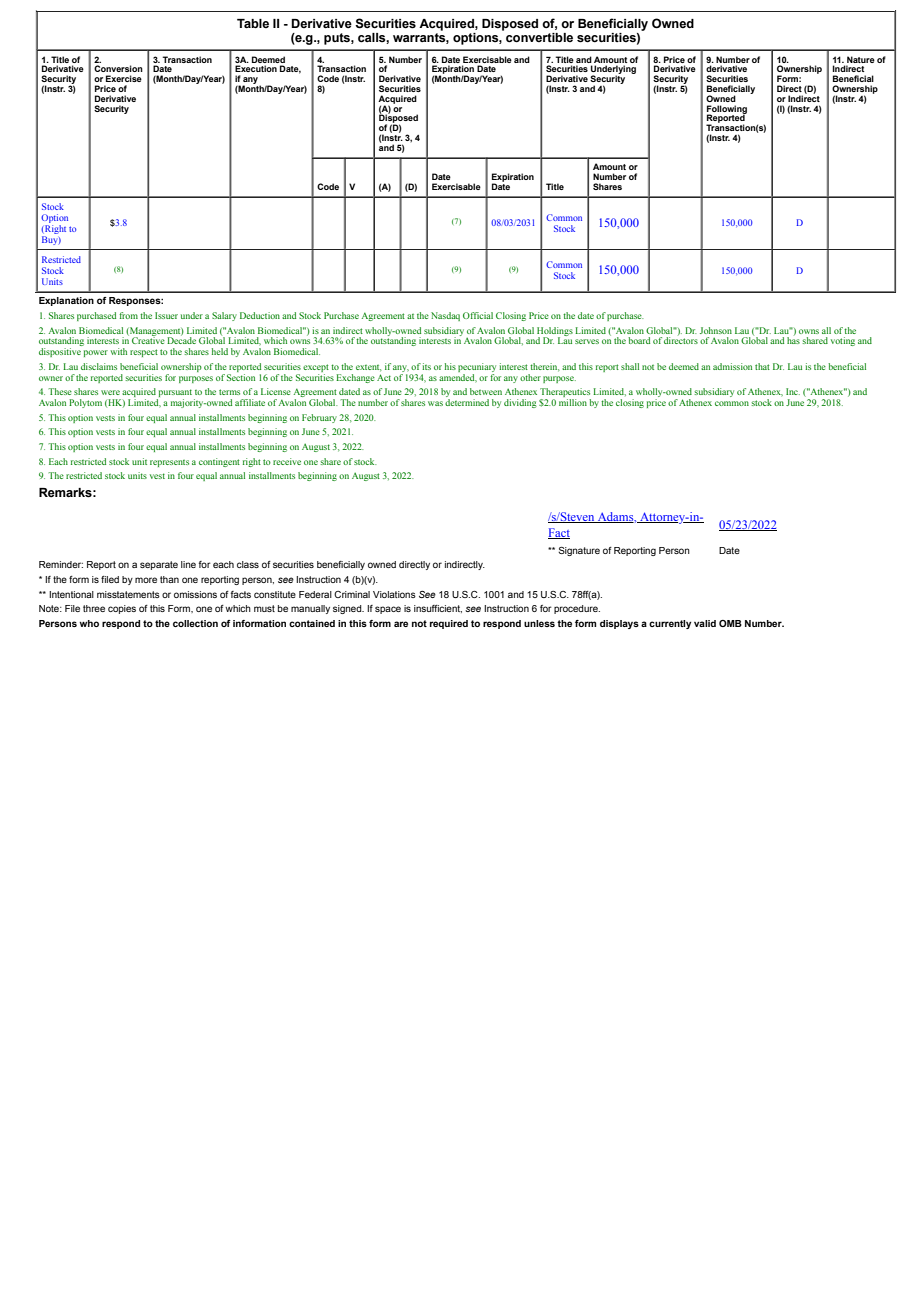  What do you see at coordinates (730, 623) in the screenshot?
I see `OMB` at bounding box center [730, 623].
